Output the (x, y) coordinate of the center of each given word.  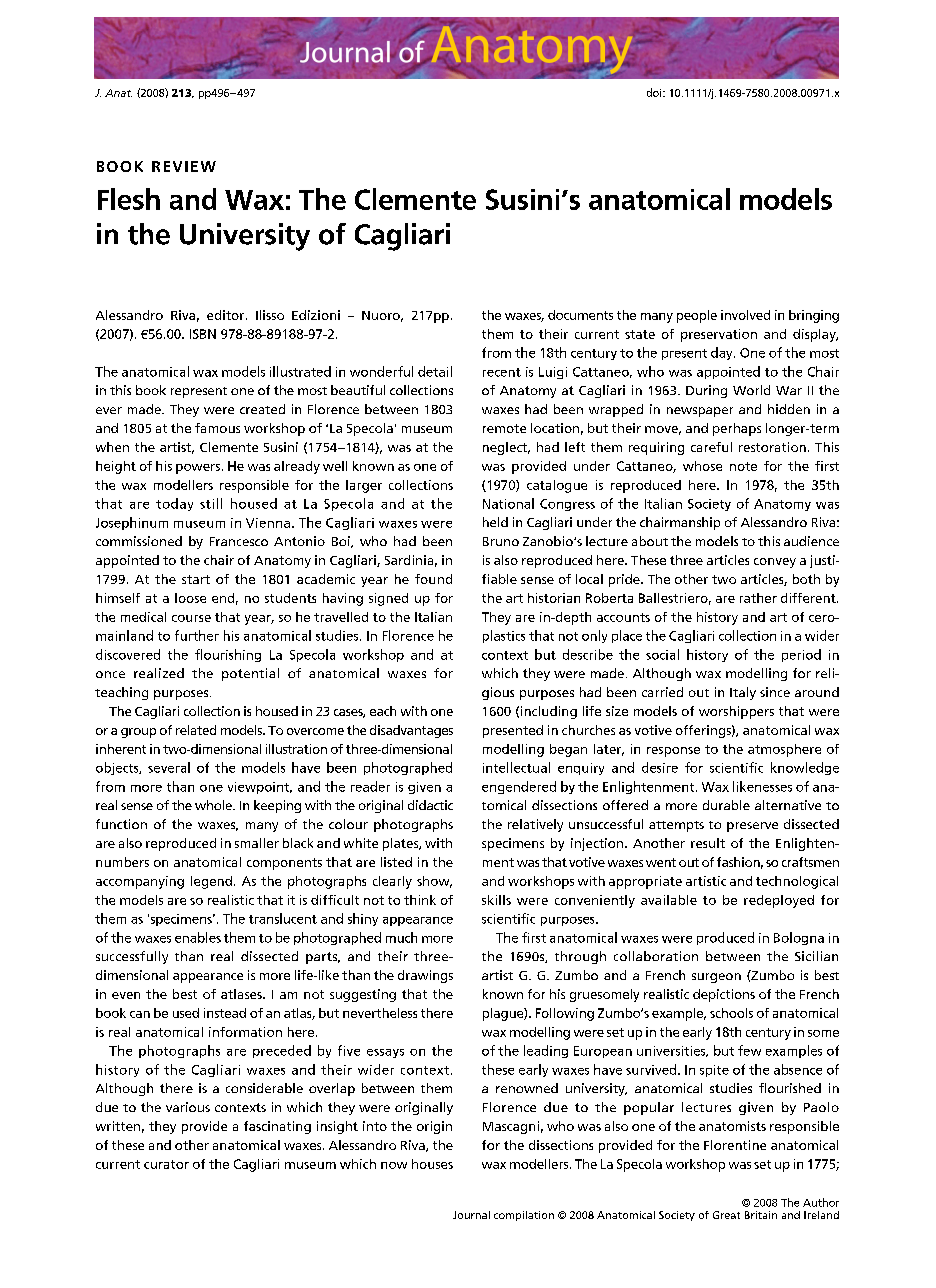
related (196, 730)
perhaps (737, 429)
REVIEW (184, 166)
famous (217, 428)
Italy (743, 693)
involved (745, 315)
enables (198, 937)
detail (435, 371)
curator (166, 1164)
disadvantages (411, 731)
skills (496, 900)
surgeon (716, 978)
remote (504, 428)
